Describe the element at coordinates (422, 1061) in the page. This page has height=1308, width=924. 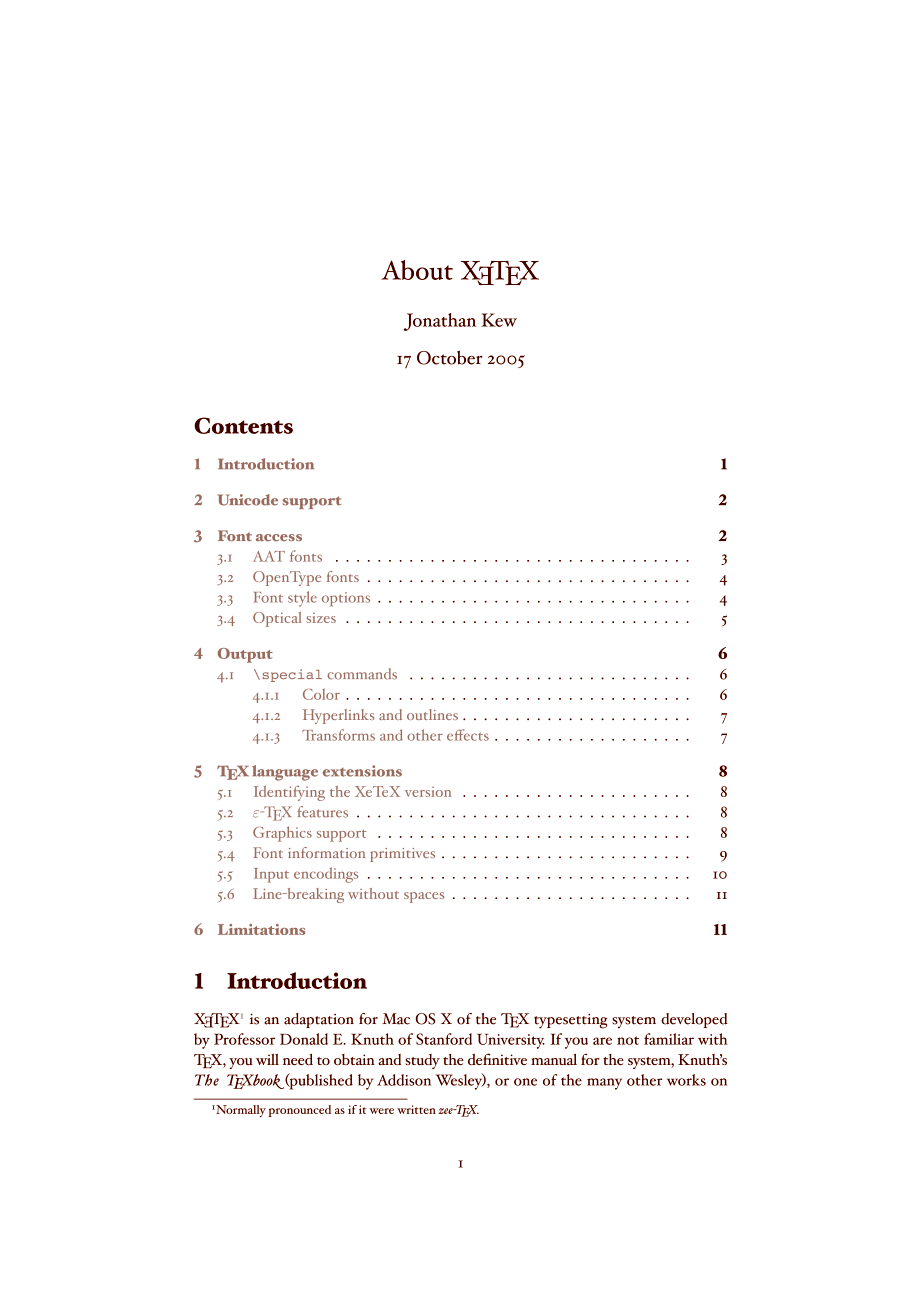
I see `study` at that location.
